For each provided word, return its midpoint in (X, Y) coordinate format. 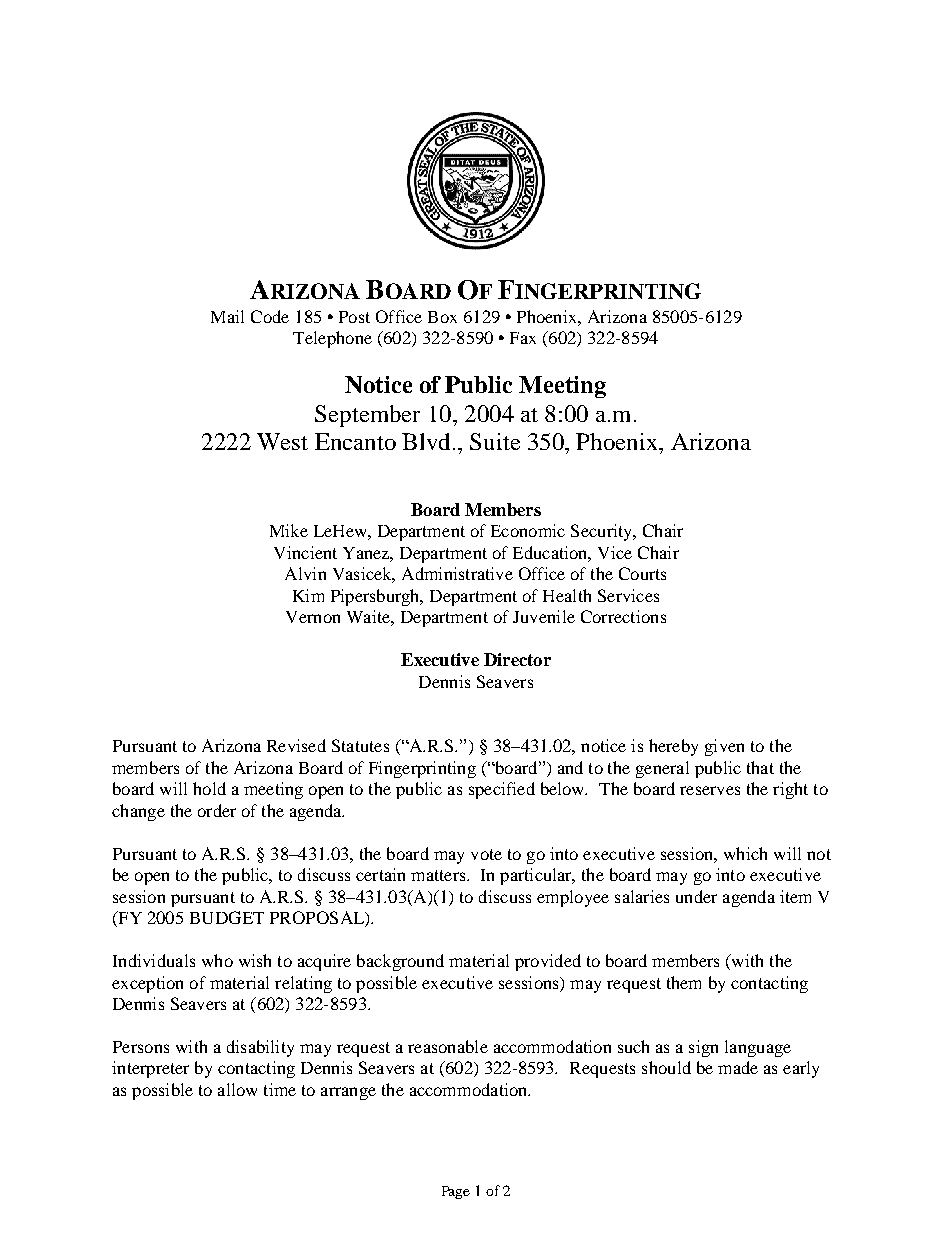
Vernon (313, 617)
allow (237, 1089)
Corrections (623, 616)
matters (439, 875)
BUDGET (227, 917)
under (696, 896)
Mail (227, 316)
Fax (523, 338)
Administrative (457, 573)
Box (442, 317)
